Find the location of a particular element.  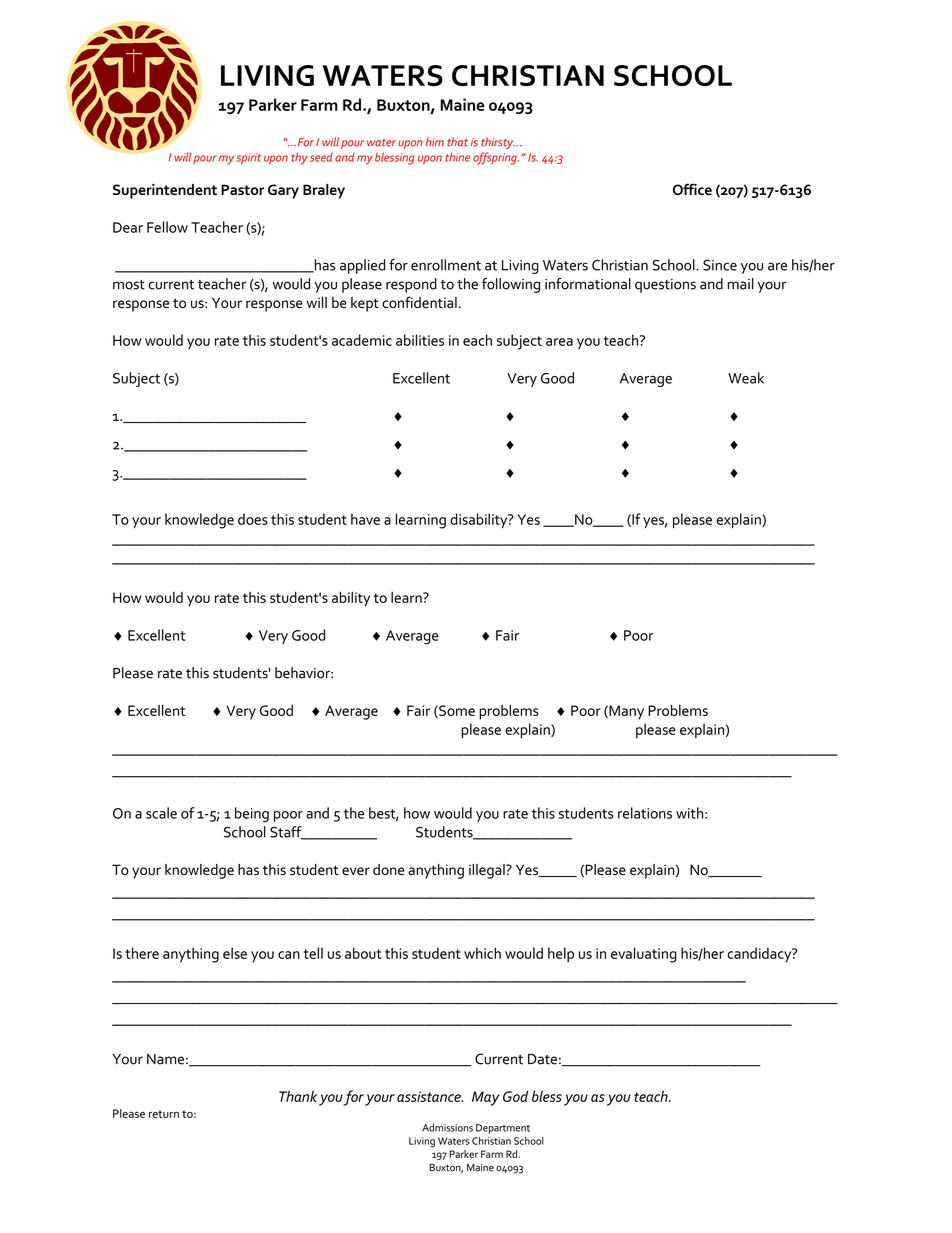

done is located at coordinates (389, 869).
